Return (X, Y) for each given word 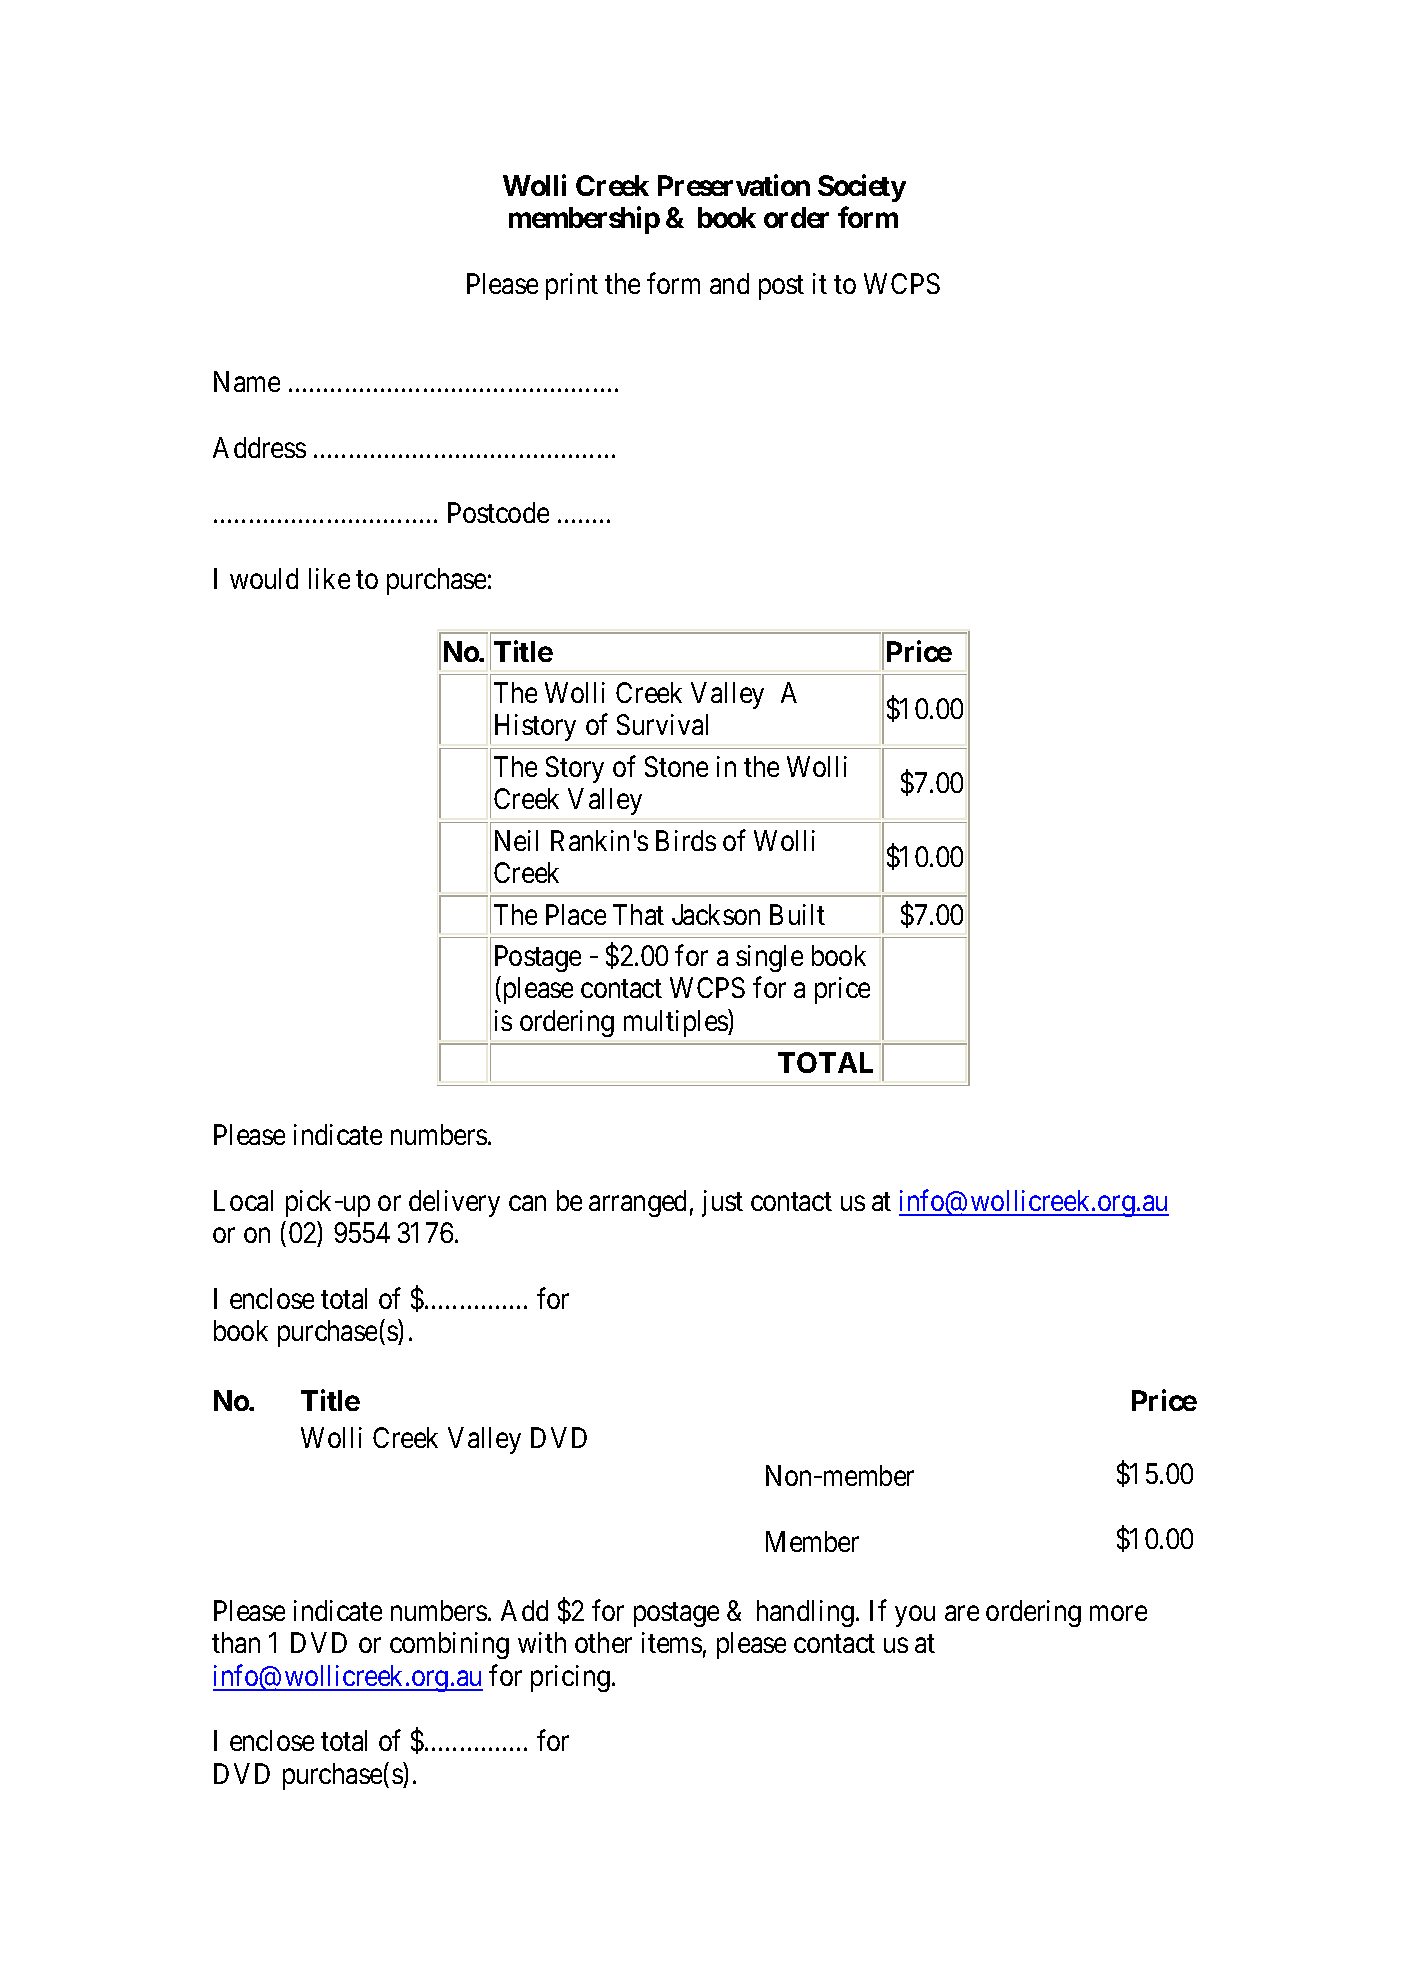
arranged (637, 1203)
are (962, 1613)
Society (862, 188)
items (672, 1642)
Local (243, 1200)
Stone (676, 766)
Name (247, 381)
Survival (662, 724)
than (236, 1642)
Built (797, 914)
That (638, 914)
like (329, 578)
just (722, 1203)
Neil (516, 840)
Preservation (734, 185)
